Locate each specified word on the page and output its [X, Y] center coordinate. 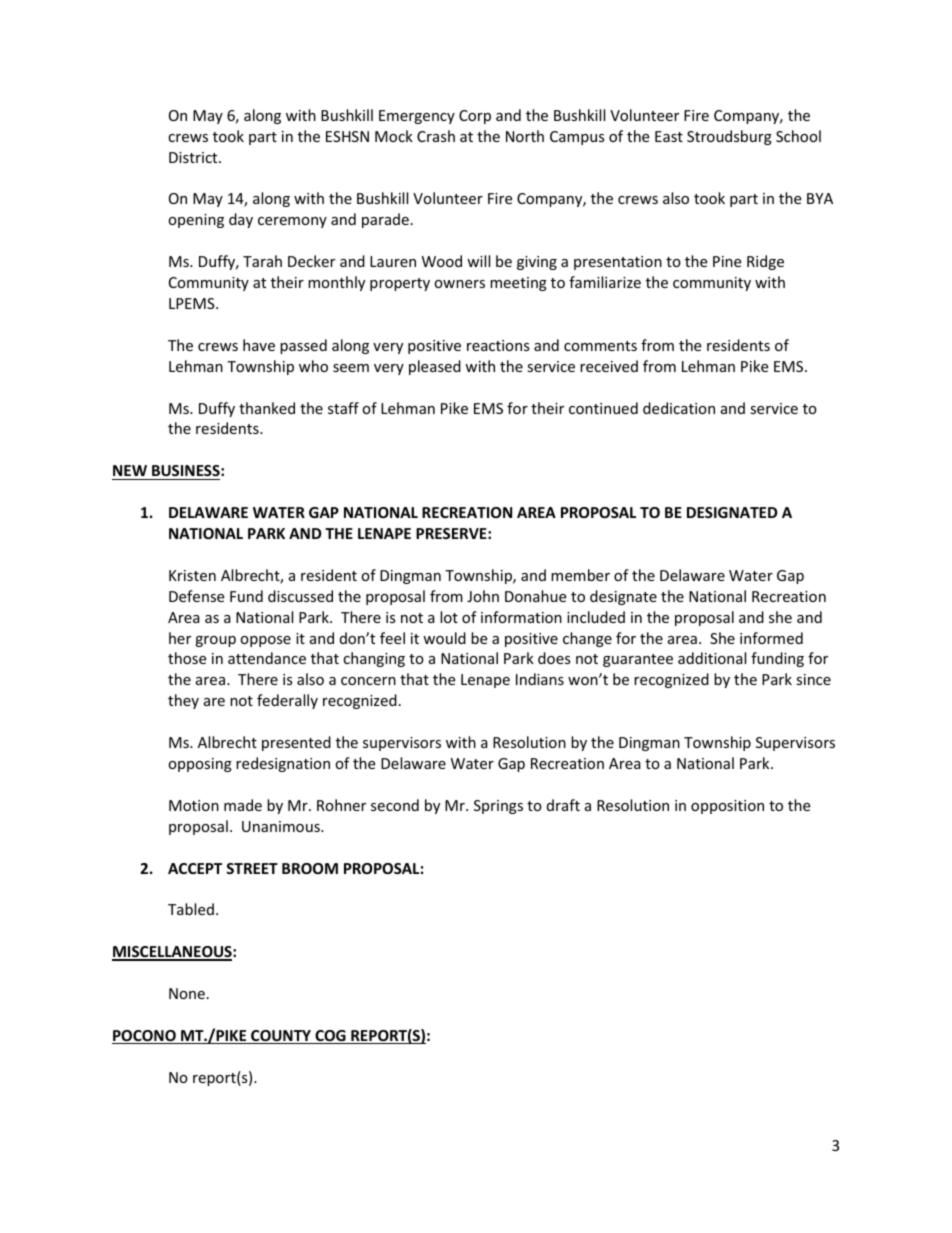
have [259, 345]
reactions [498, 345]
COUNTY [281, 1037]
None [187, 993]
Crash [436, 136]
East [669, 136]
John [483, 596]
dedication [679, 408]
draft [563, 805]
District [194, 157]
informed [771, 638]
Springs [498, 807]
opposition [727, 807]
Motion [194, 805]
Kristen [192, 575]
